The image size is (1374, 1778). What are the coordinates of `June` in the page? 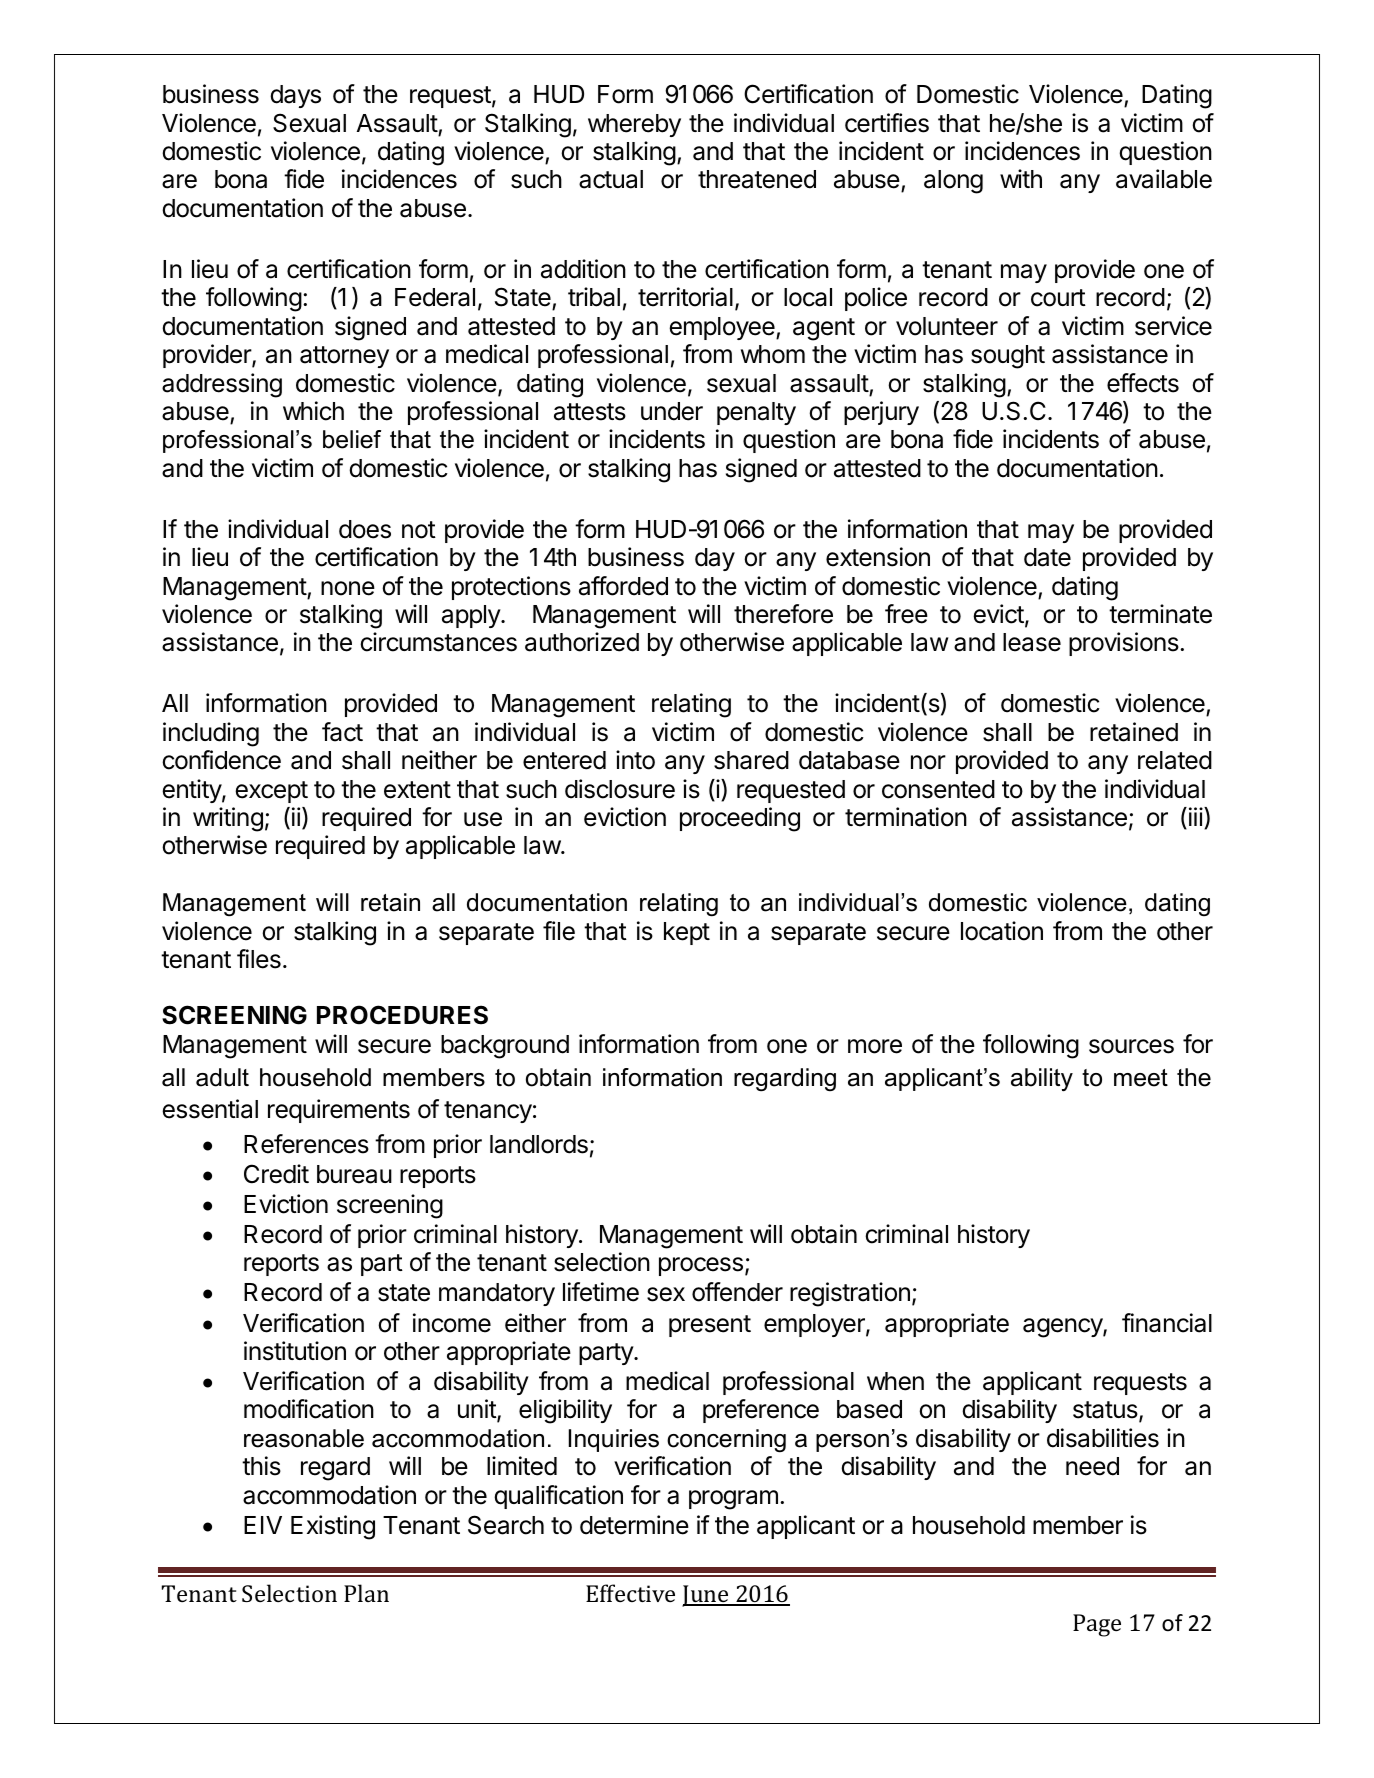 It's located at (706, 1596).
